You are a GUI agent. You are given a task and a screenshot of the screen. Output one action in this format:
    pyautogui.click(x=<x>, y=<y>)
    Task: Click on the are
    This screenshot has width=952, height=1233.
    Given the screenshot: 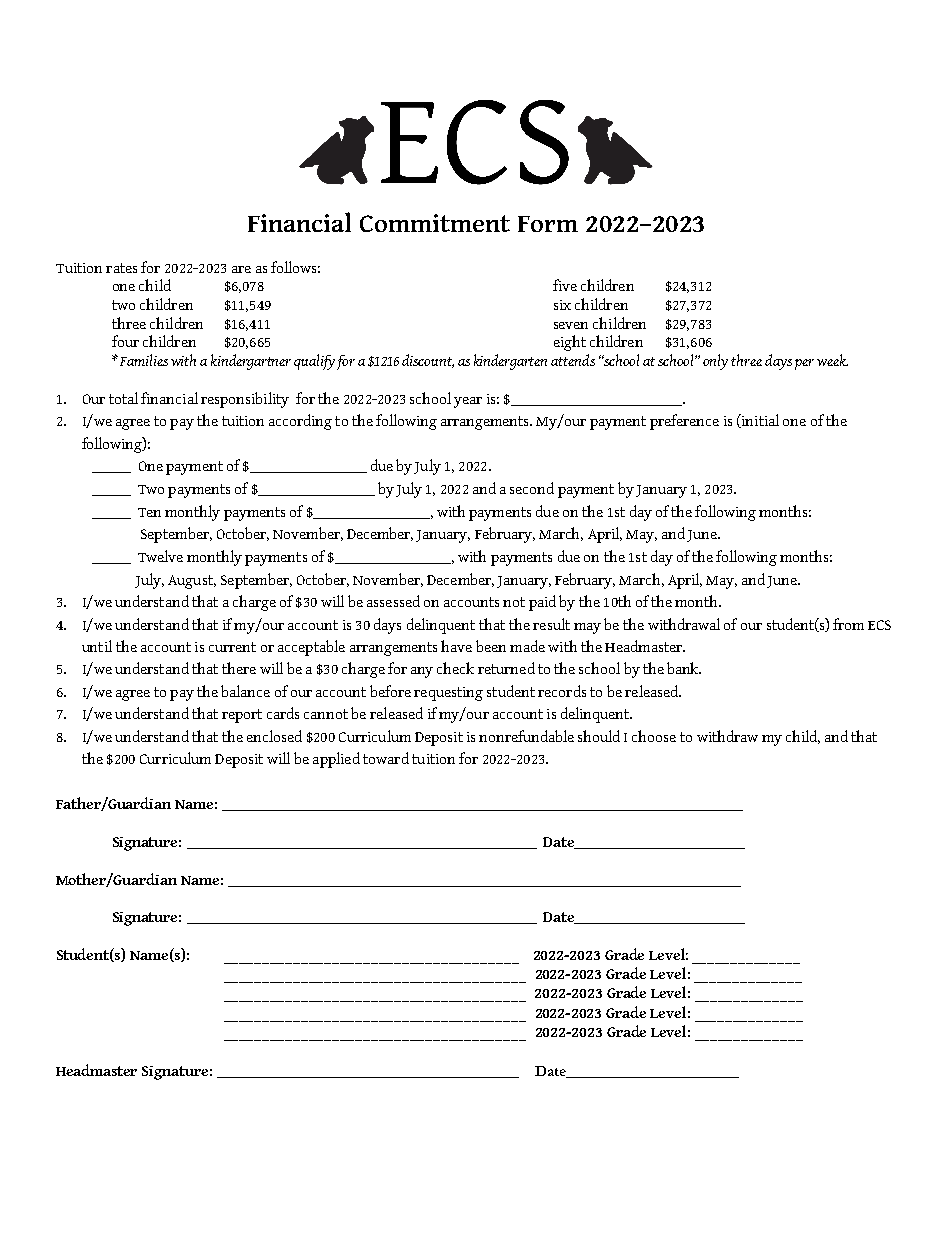 What is the action you would take?
    pyautogui.click(x=241, y=269)
